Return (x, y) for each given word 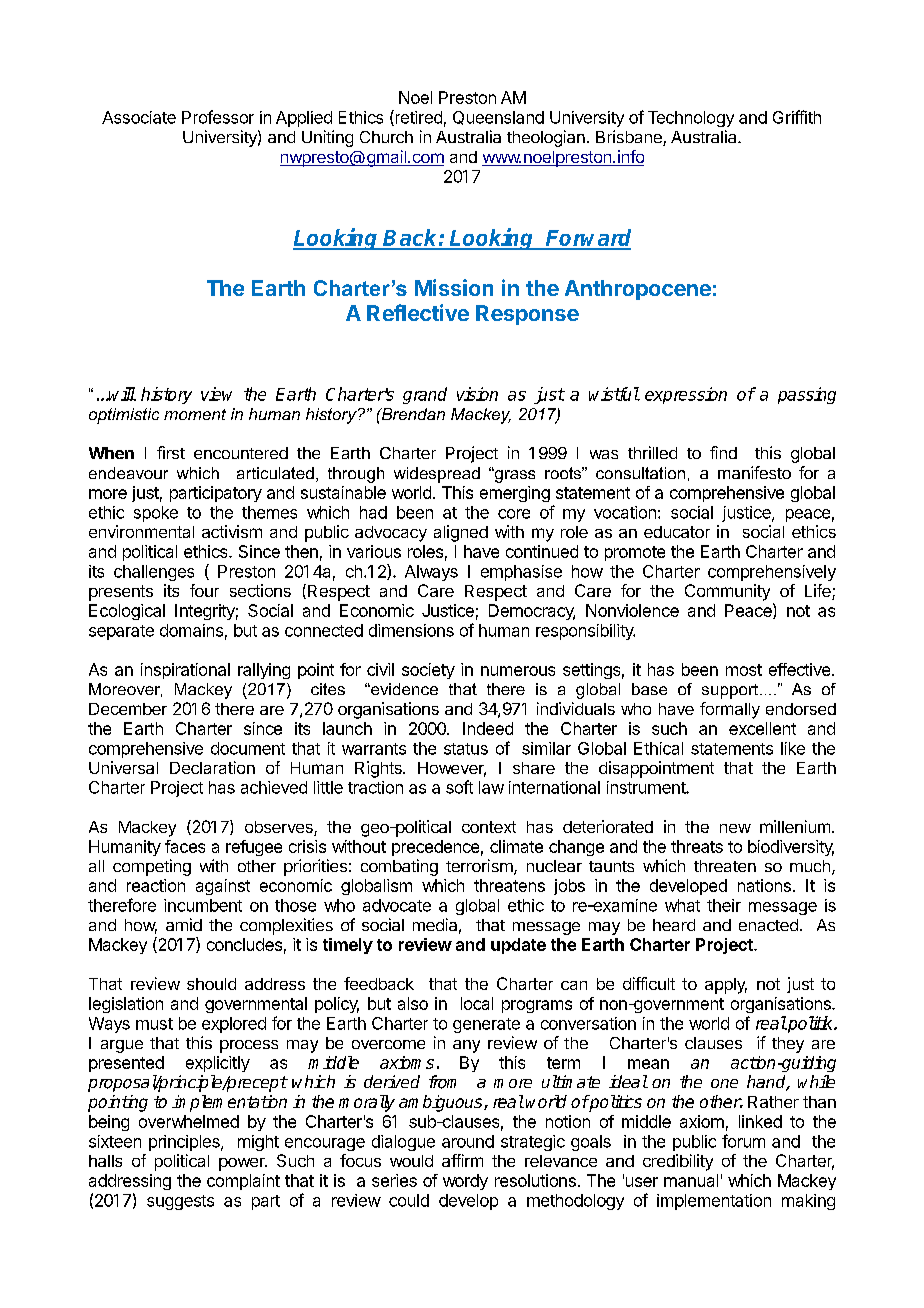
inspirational (185, 671)
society (428, 671)
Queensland (498, 118)
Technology (691, 119)
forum (743, 1141)
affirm (462, 1160)
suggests (180, 1202)
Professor (218, 117)
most (744, 670)
